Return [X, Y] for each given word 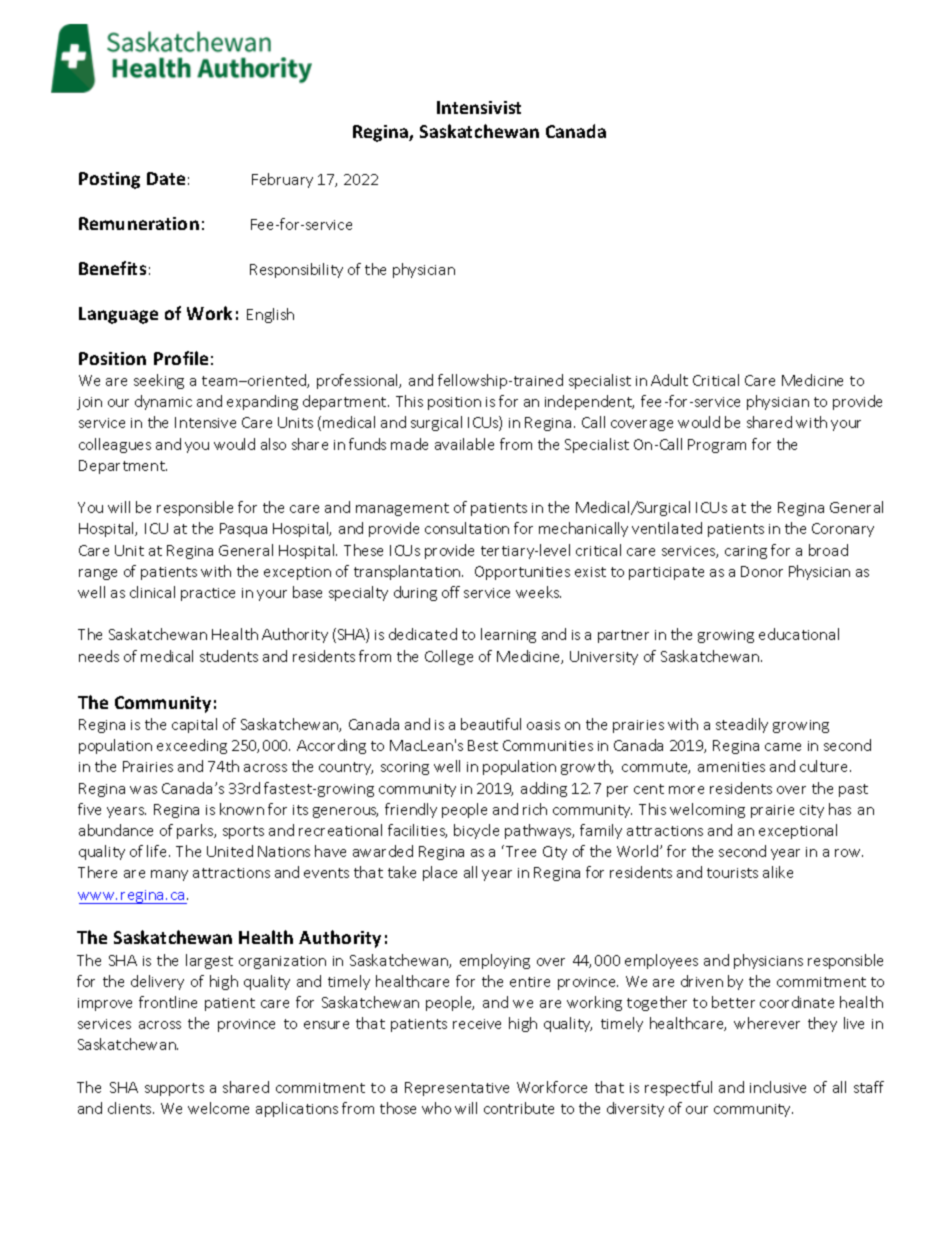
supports [174, 1089]
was [143, 790]
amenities [731, 767]
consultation [467, 528]
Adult [669, 380]
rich [535, 809]
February [282, 180]
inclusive [778, 1087]
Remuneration [139, 223]
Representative [457, 1089]
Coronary [843, 530]
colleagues [115, 445]
